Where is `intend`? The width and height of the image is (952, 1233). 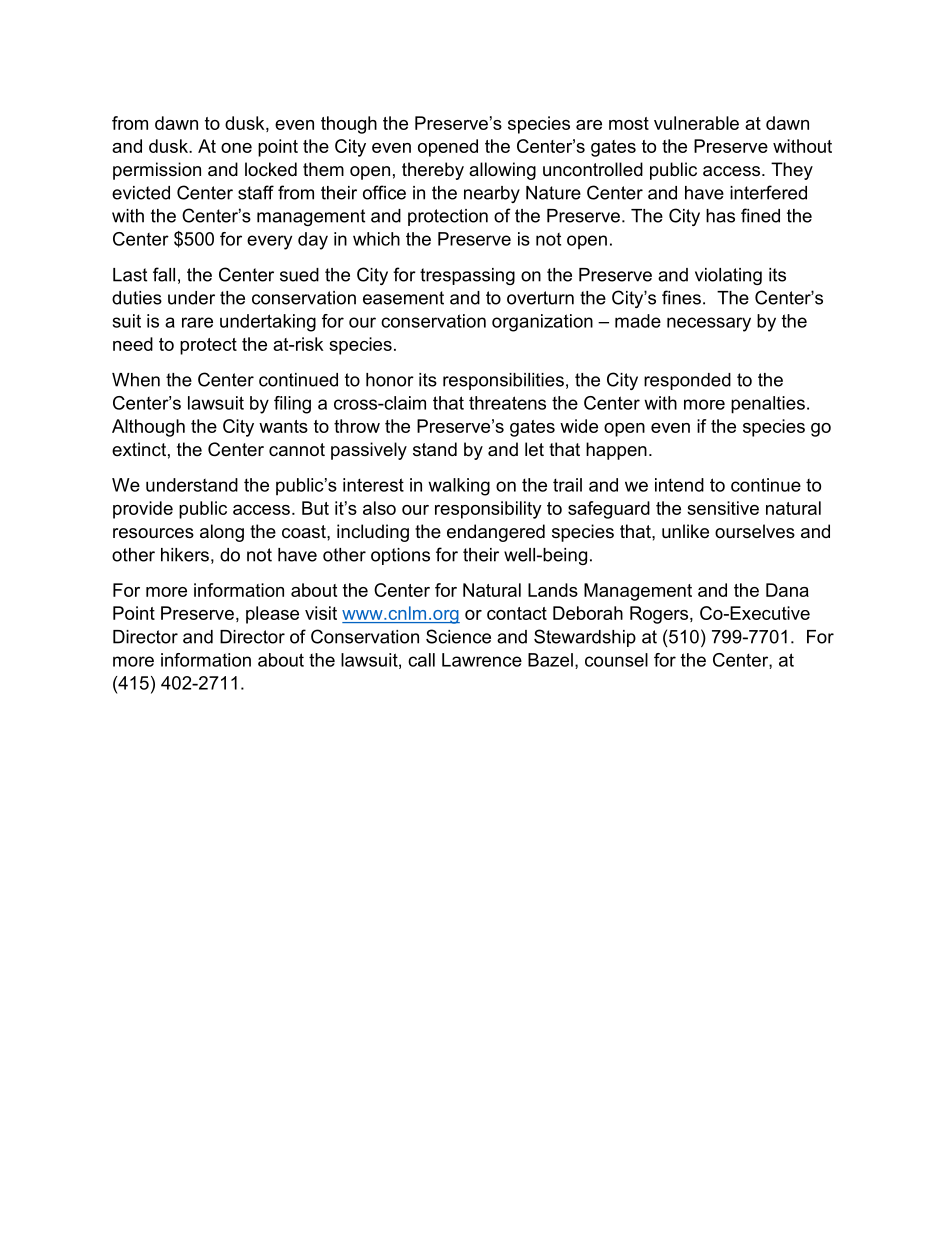 intend is located at coordinates (679, 485).
